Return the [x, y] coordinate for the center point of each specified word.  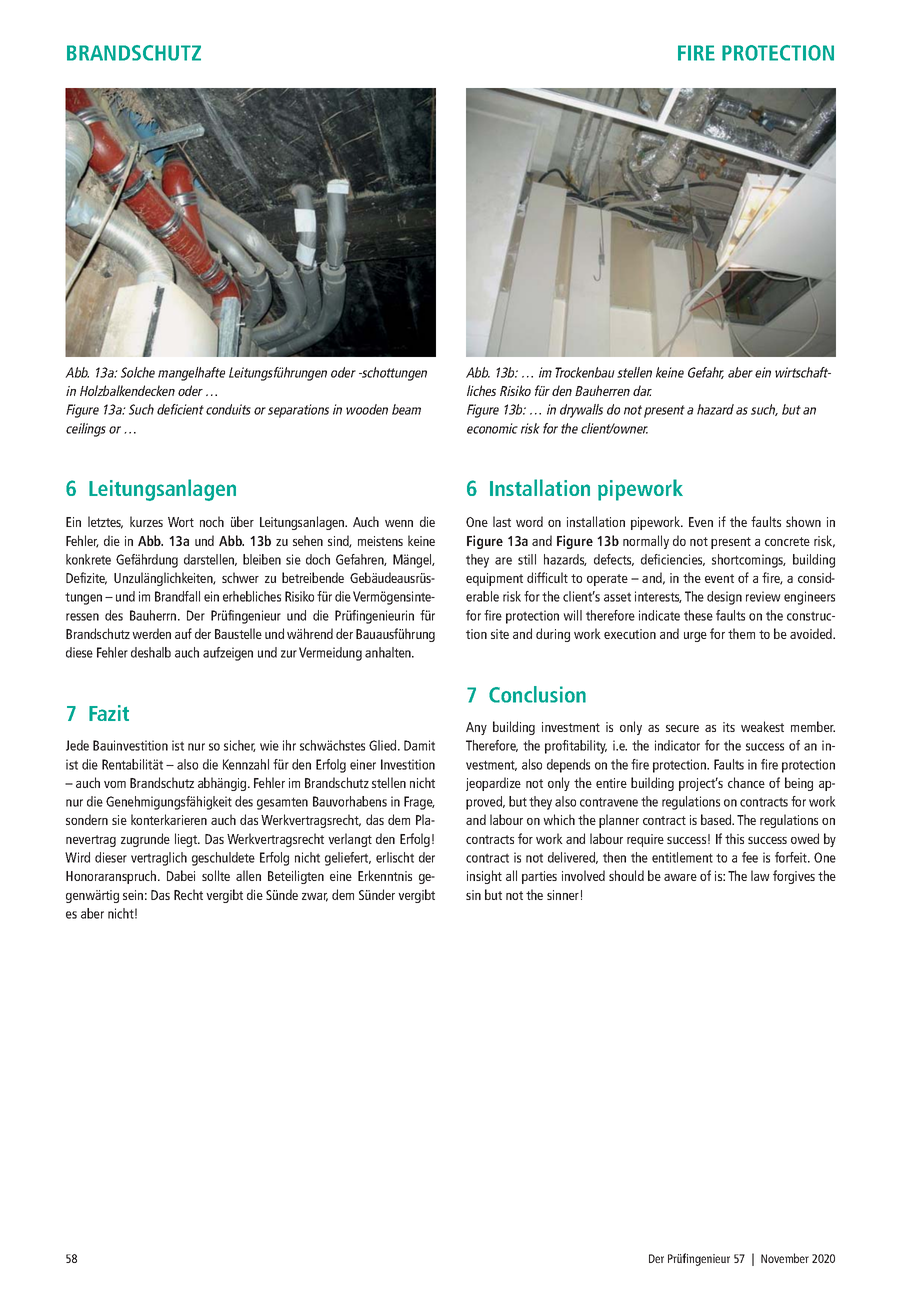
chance [746, 782]
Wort [181, 522]
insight [484, 877]
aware [680, 877]
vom [115, 784]
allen [248, 875]
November [785, 1258]
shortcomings [749, 561]
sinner [563, 895]
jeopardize [493, 784]
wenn [399, 523]
